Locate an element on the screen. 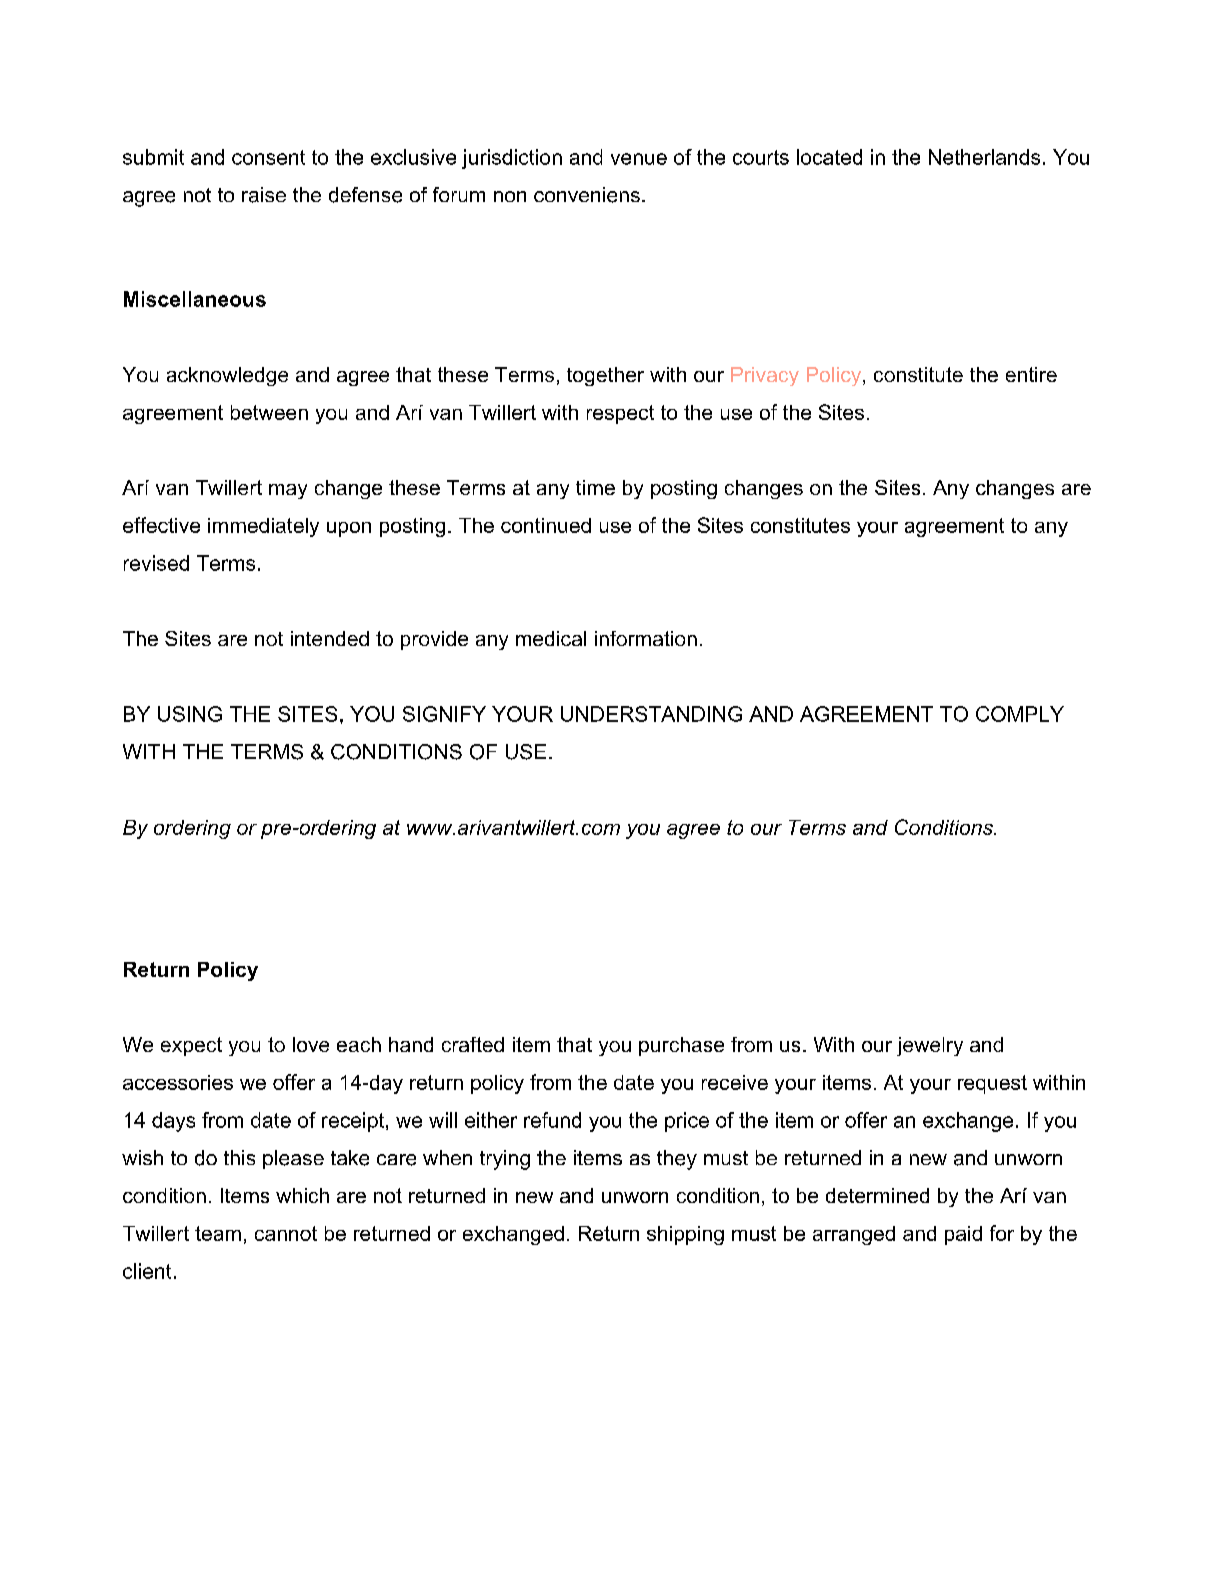 The width and height of the screenshot is (1232, 1594). raise is located at coordinates (264, 195).
